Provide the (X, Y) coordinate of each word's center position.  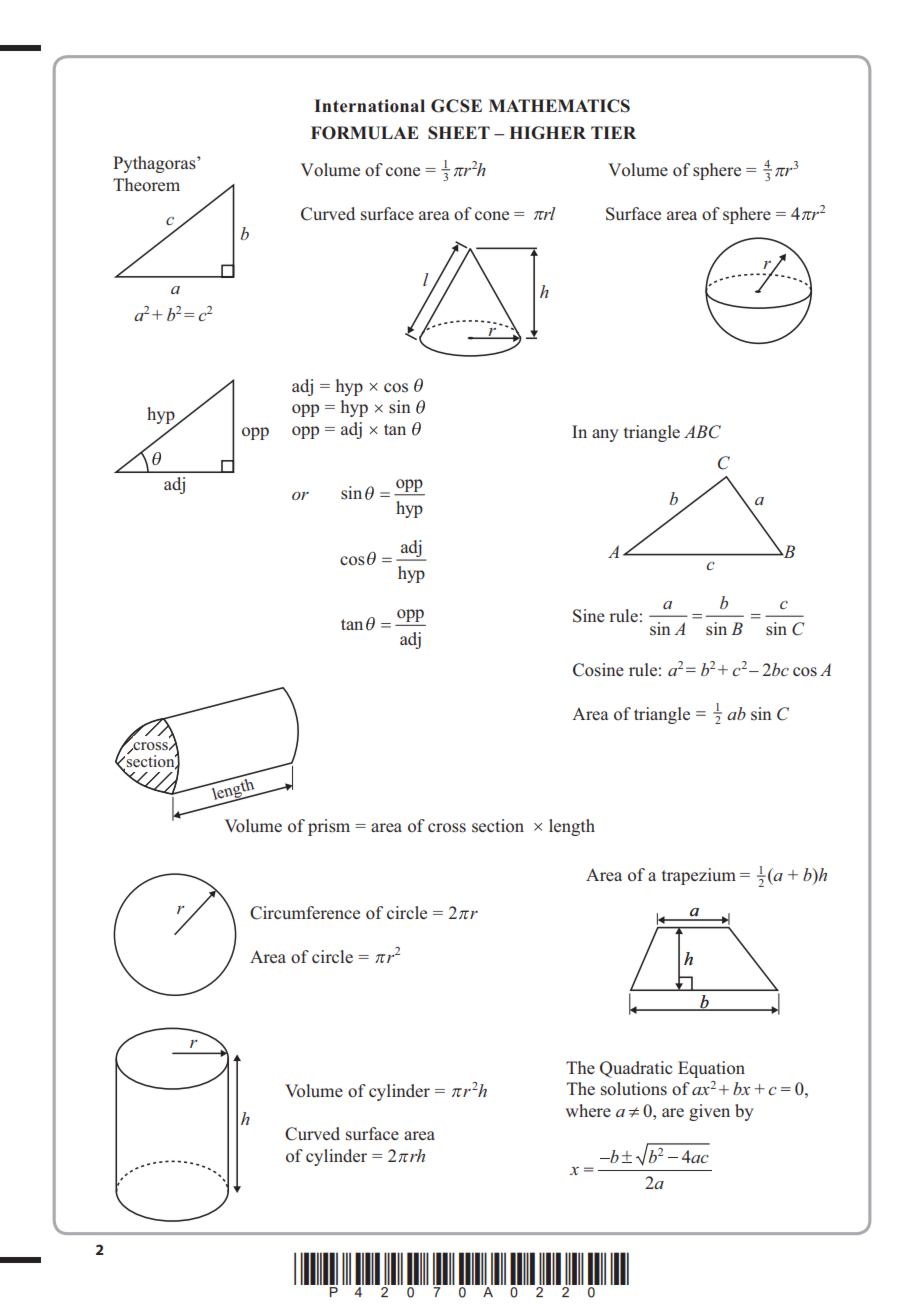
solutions (634, 1089)
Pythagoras (155, 164)
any (605, 435)
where (588, 1110)
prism (329, 827)
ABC (702, 432)
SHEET (459, 133)
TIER (613, 132)
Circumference (305, 913)
